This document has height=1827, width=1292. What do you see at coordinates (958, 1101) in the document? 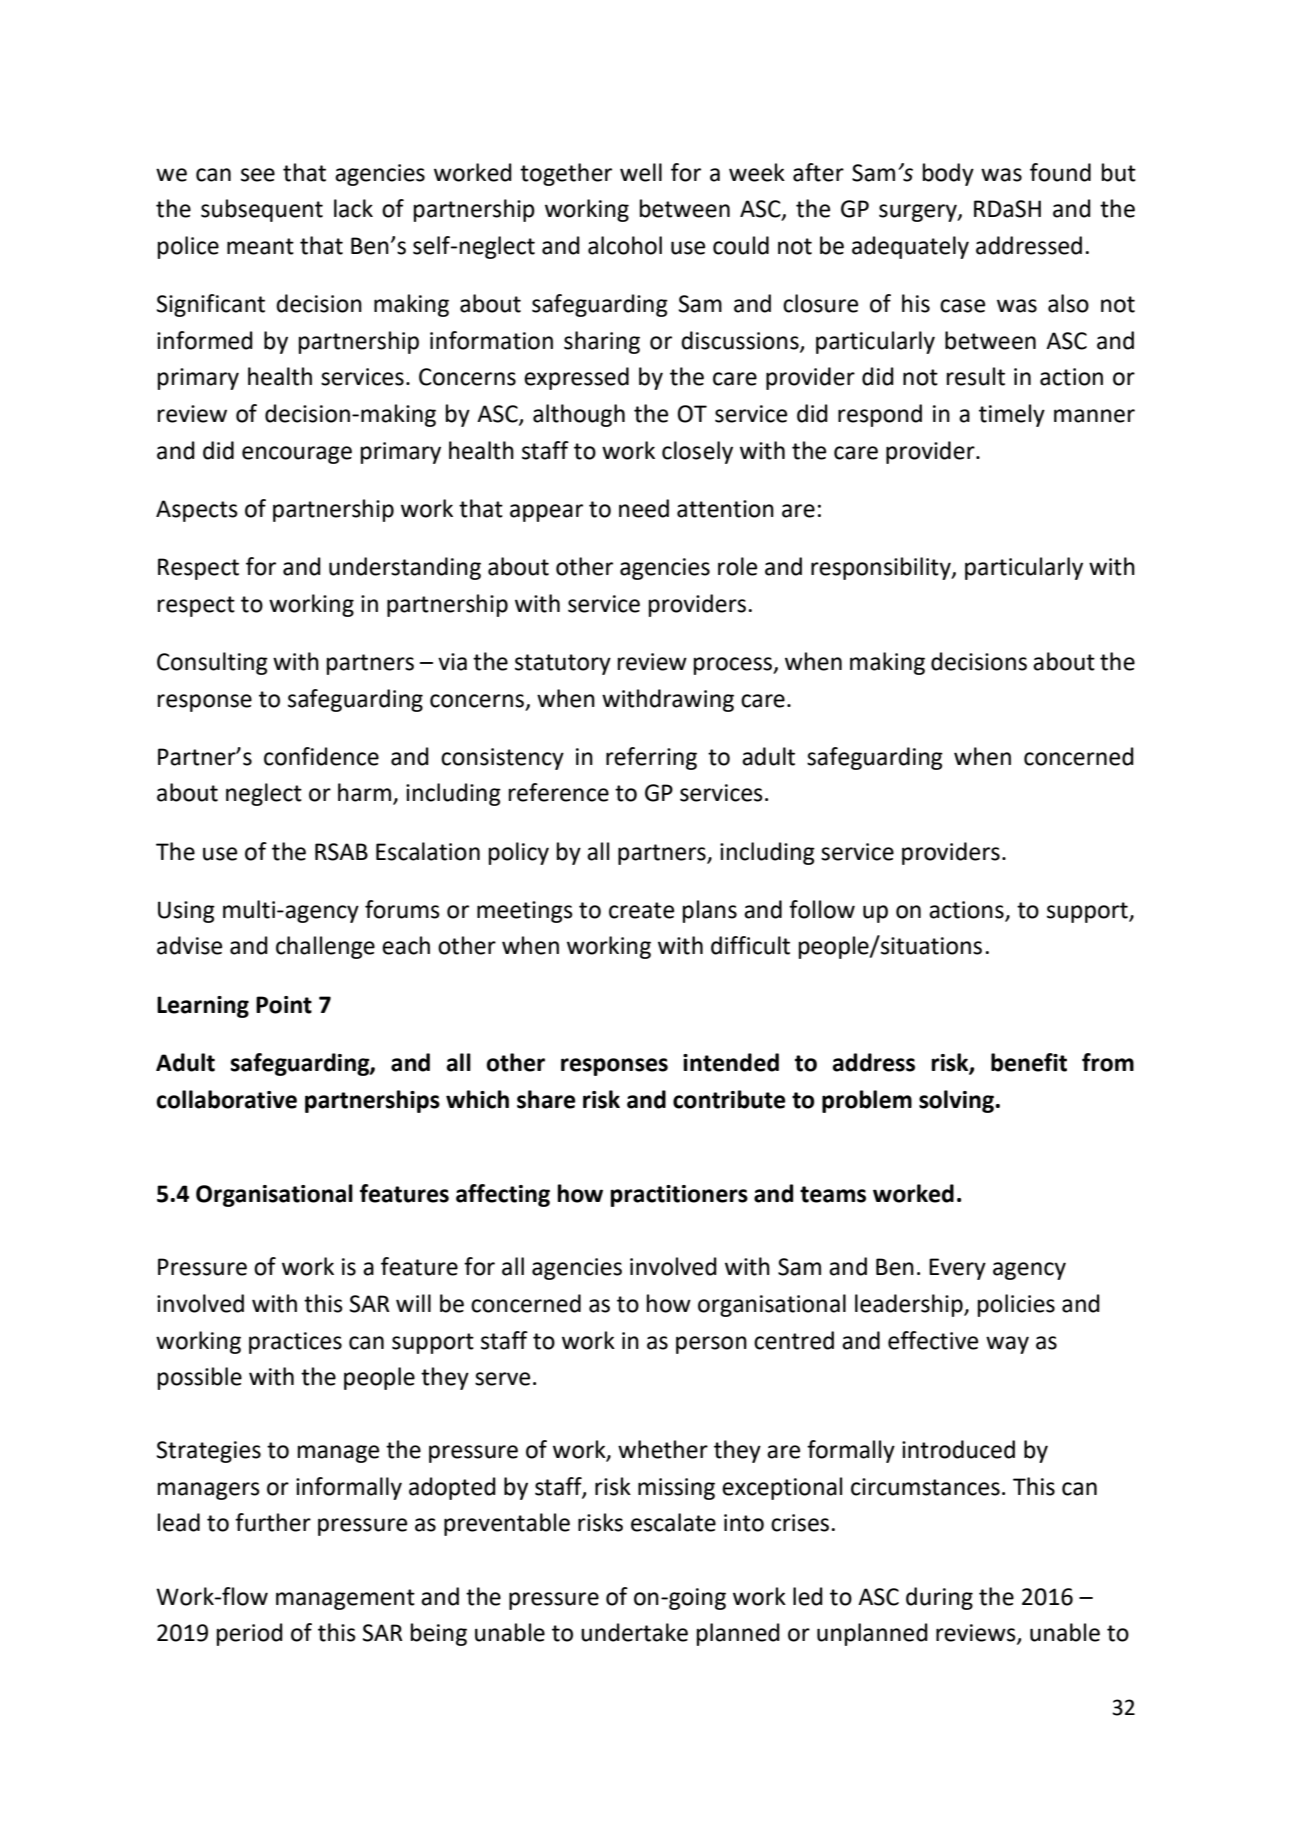
I see `solving` at bounding box center [958, 1101].
